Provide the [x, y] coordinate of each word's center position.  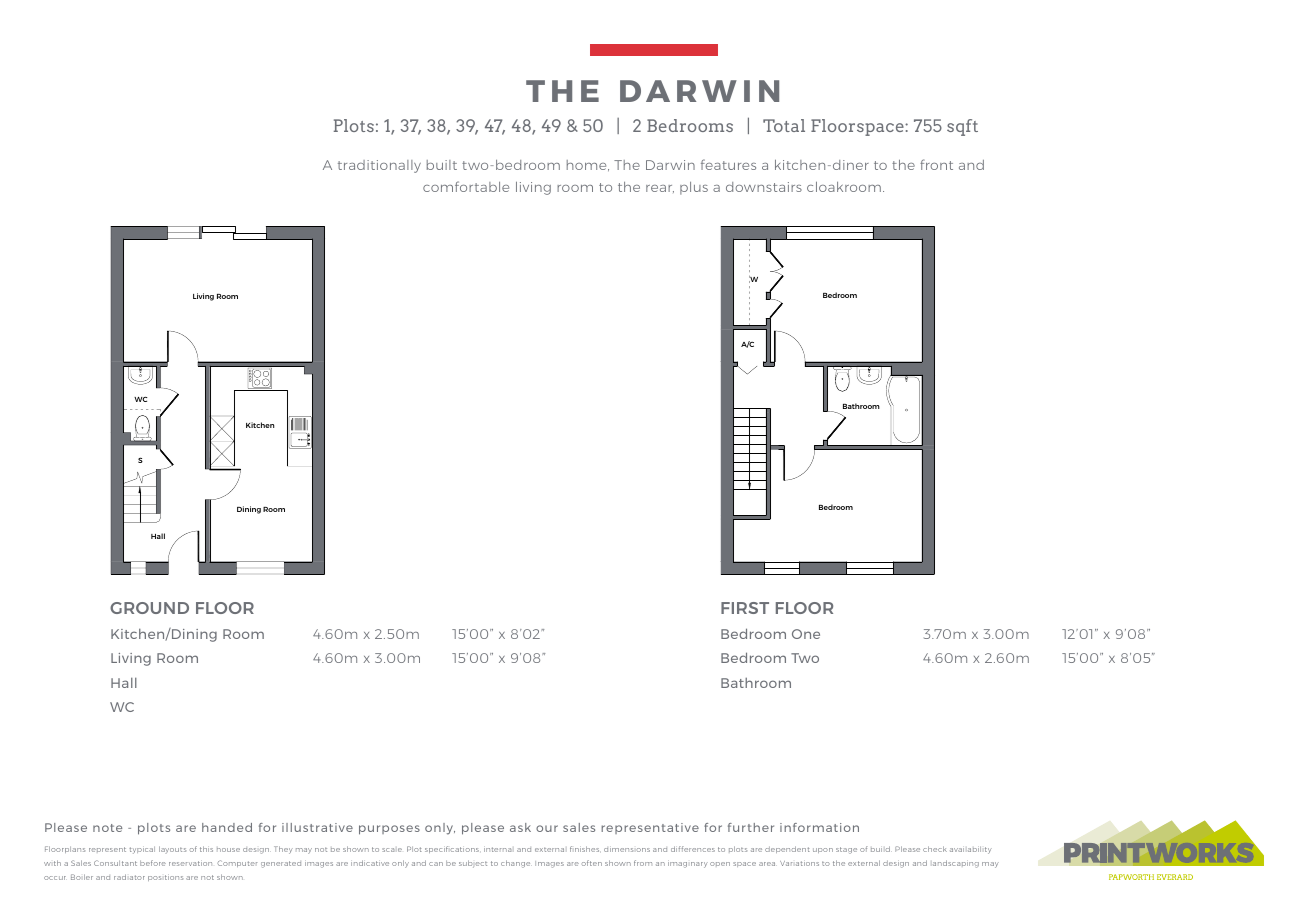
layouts [172, 849]
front [936, 164]
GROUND [149, 608]
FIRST [745, 608]
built [442, 165]
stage [846, 850]
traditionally [379, 166]
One [806, 634]
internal [497, 849]
